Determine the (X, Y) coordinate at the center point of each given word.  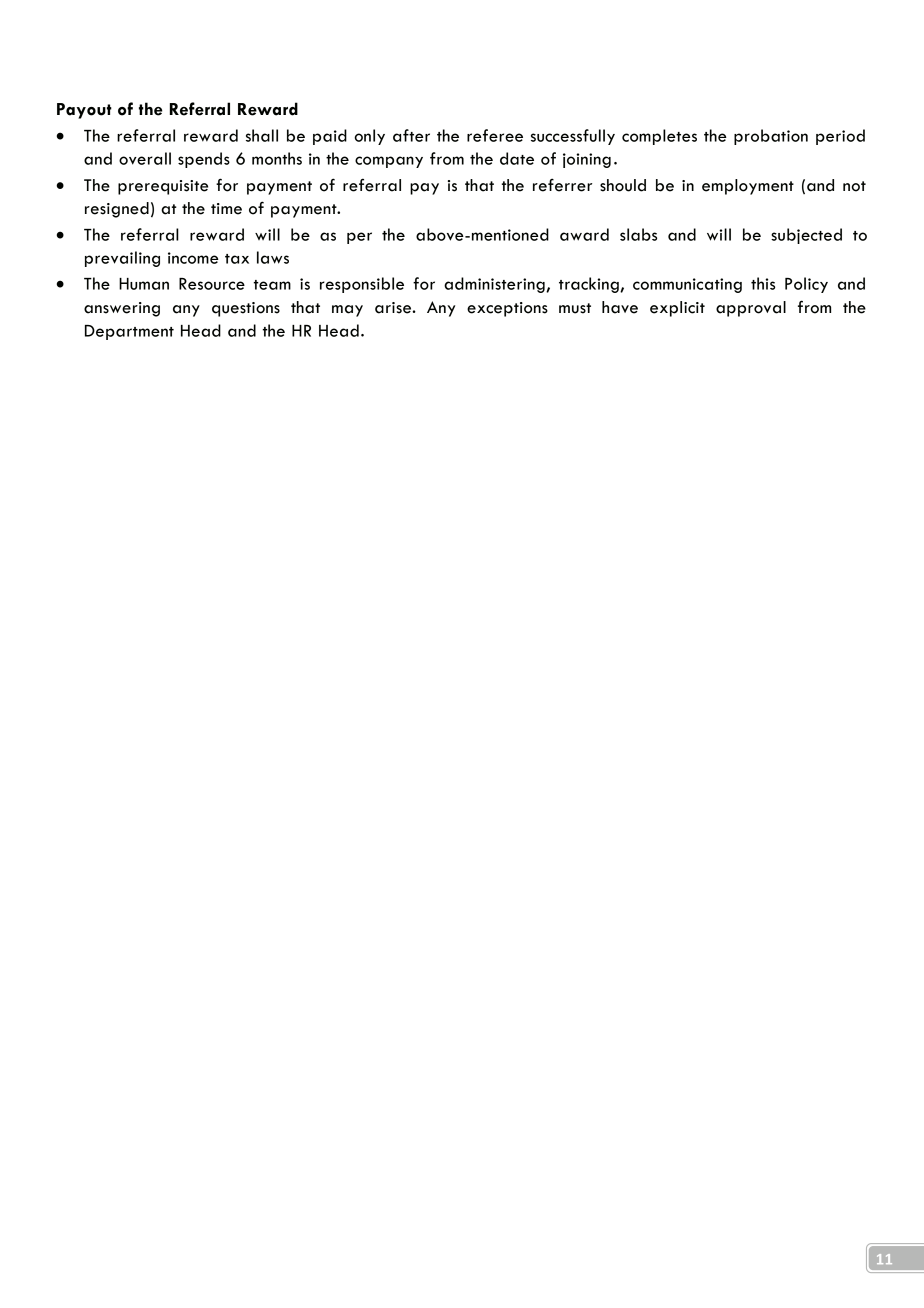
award (584, 234)
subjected (806, 236)
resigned (117, 210)
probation (771, 137)
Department (129, 332)
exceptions (507, 309)
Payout (84, 111)
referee (495, 135)
